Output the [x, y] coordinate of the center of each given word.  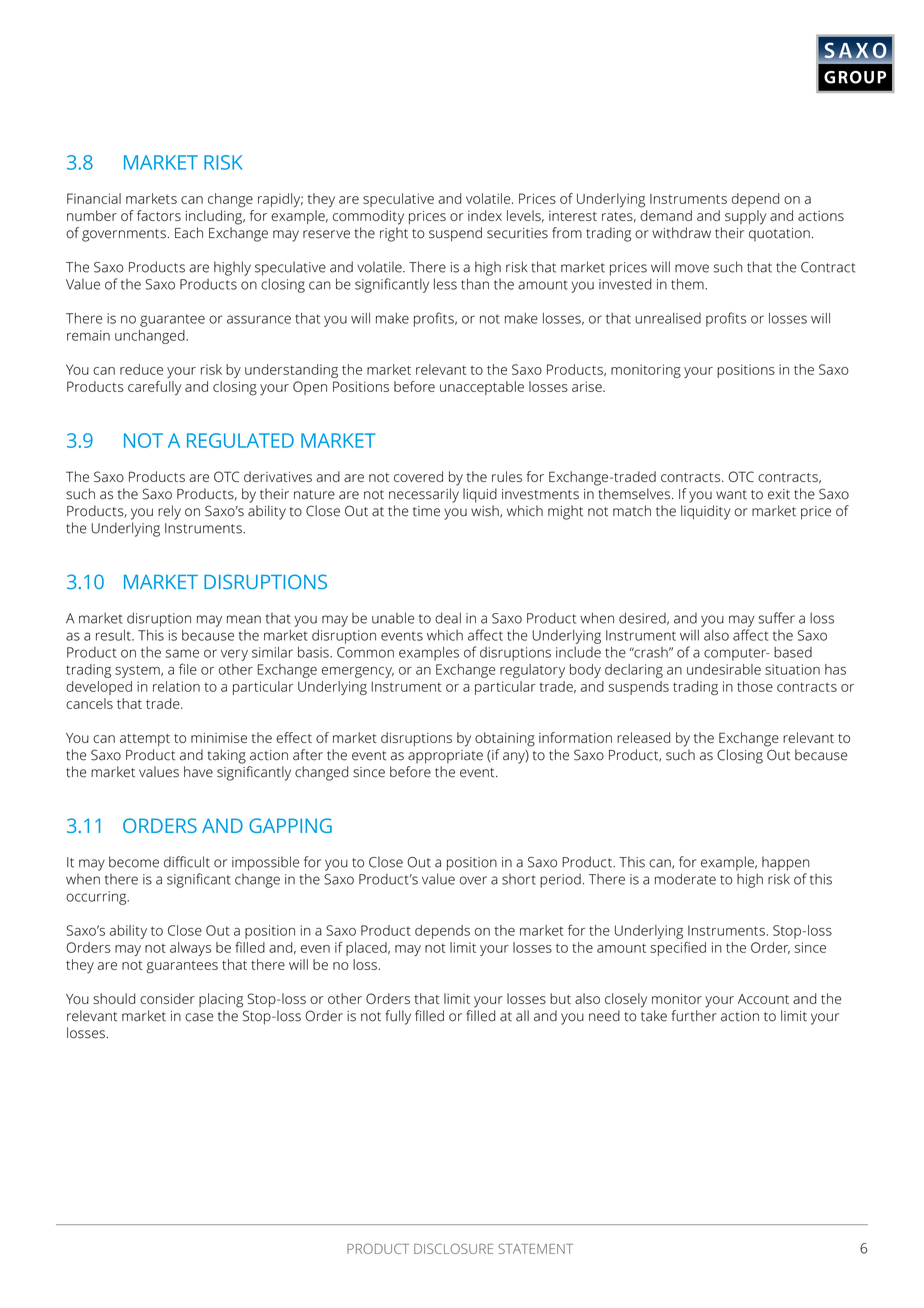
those [755, 686]
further [694, 1016]
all [522, 1016]
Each [189, 233]
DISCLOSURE [453, 1248]
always [190, 949]
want [731, 495]
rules [507, 476]
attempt [145, 740]
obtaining [505, 739]
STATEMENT [535, 1248]
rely [169, 512]
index [485, 215]
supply [745, 217]
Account [763, 999]
